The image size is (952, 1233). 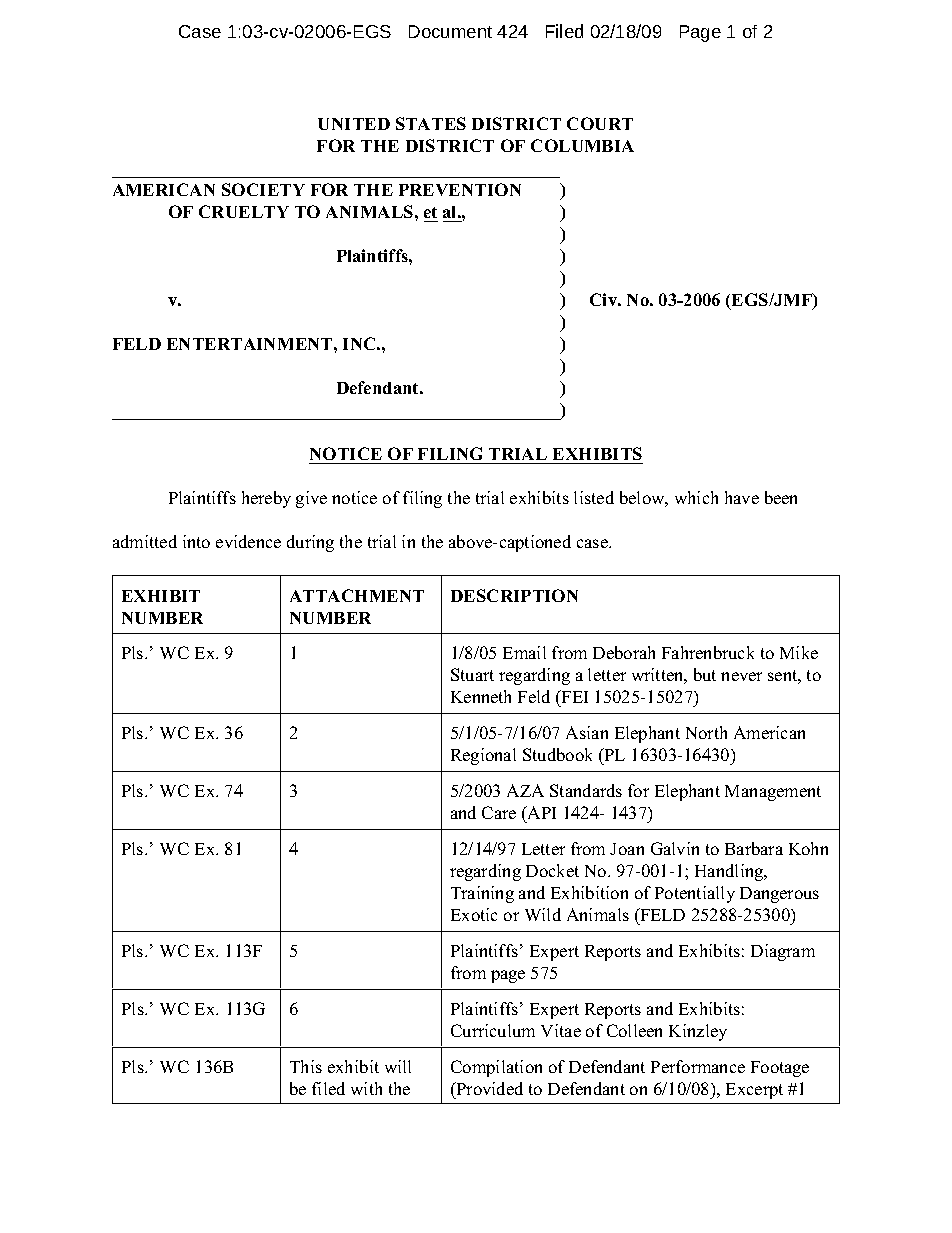 I want to click on Document, so click(x=450, y=31).
